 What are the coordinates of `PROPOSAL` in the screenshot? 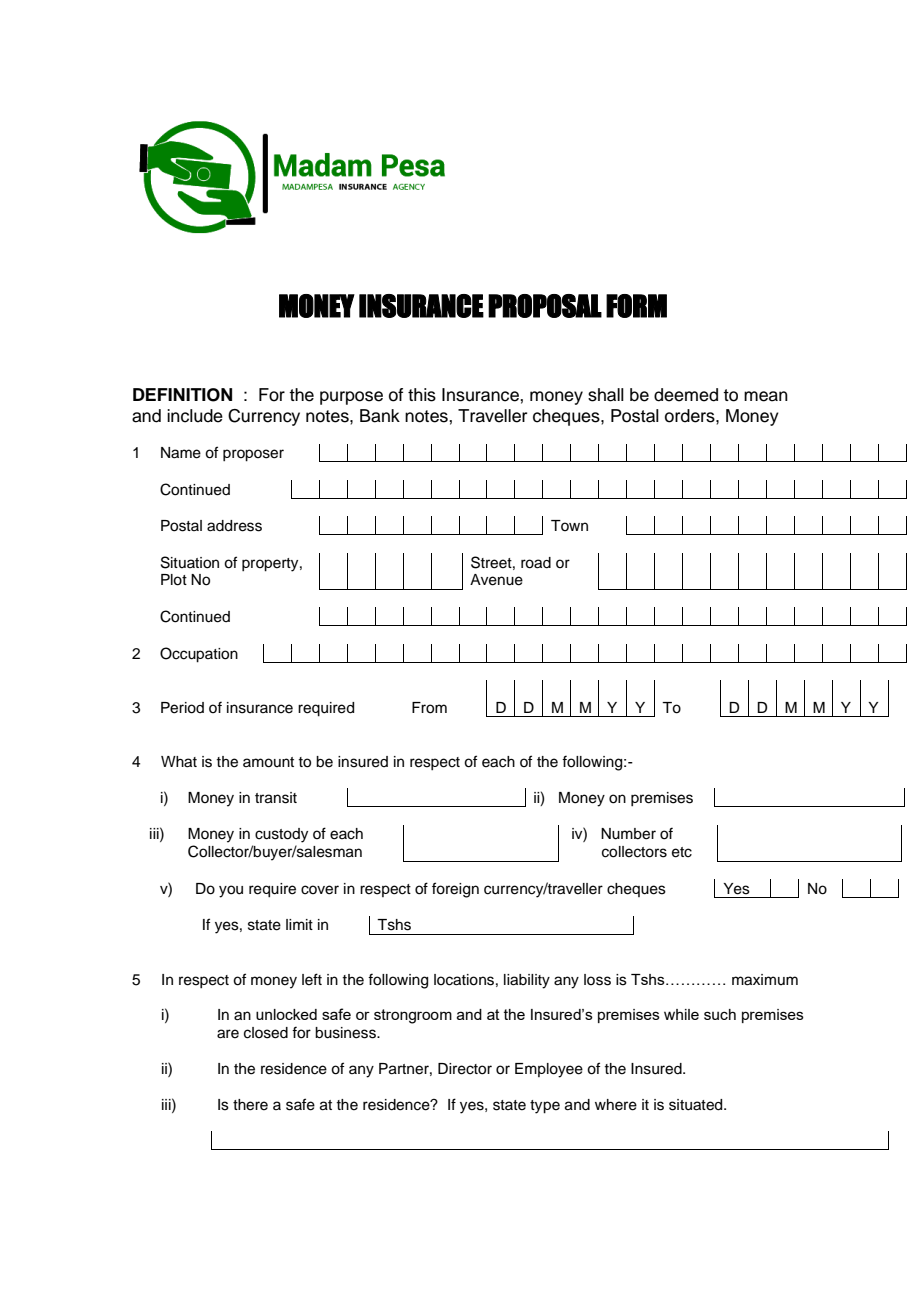 It's located at (545, 306).
